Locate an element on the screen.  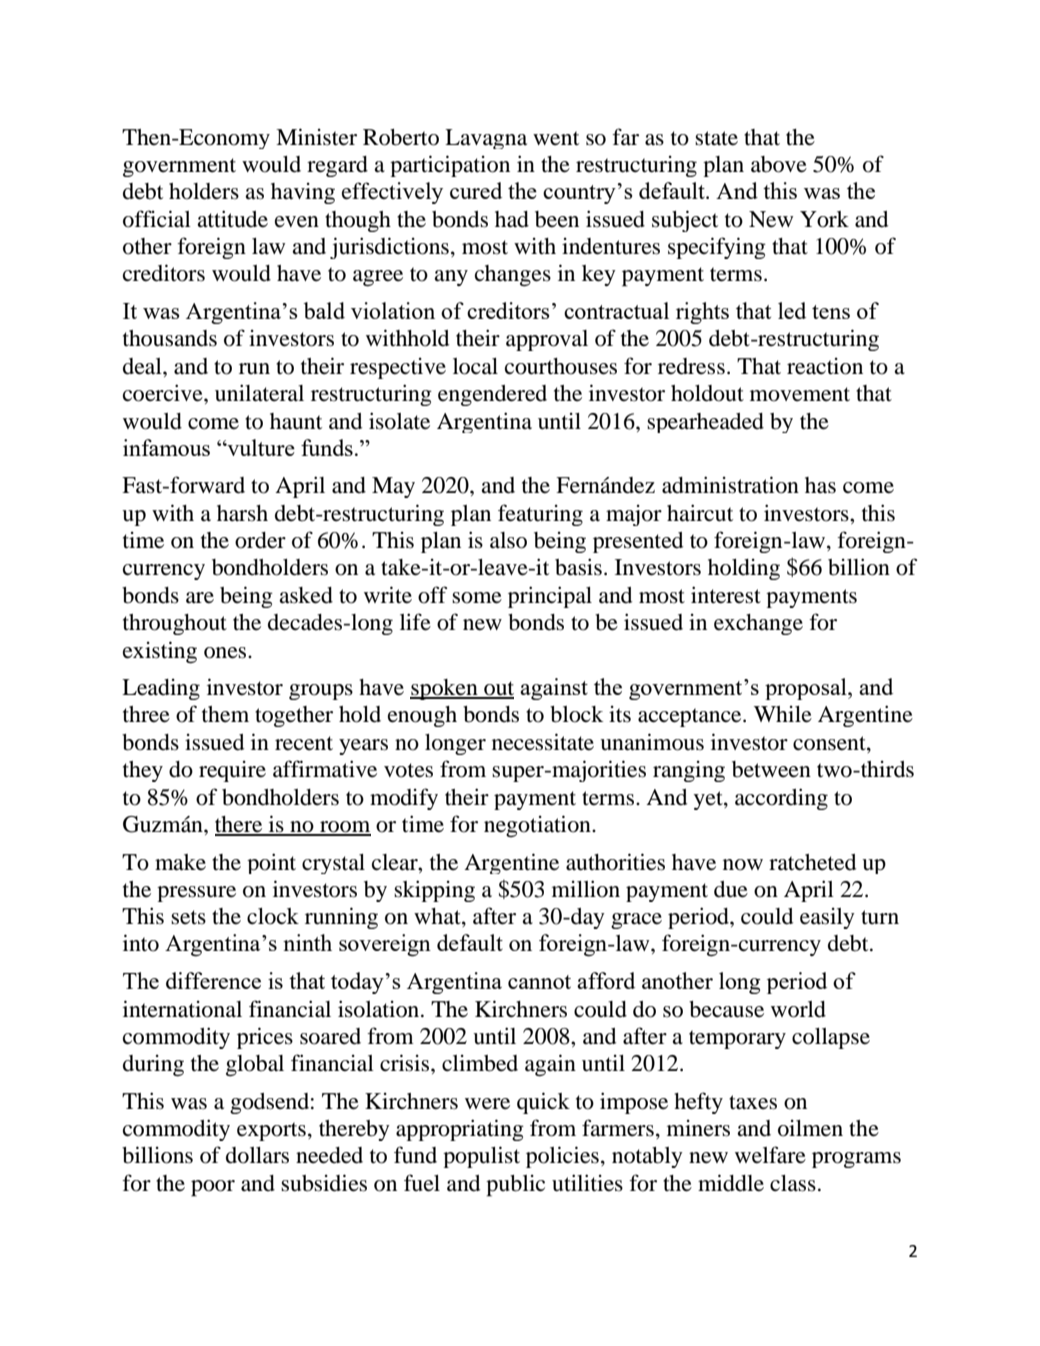
dollars is located at coordinates (257, 1155).
